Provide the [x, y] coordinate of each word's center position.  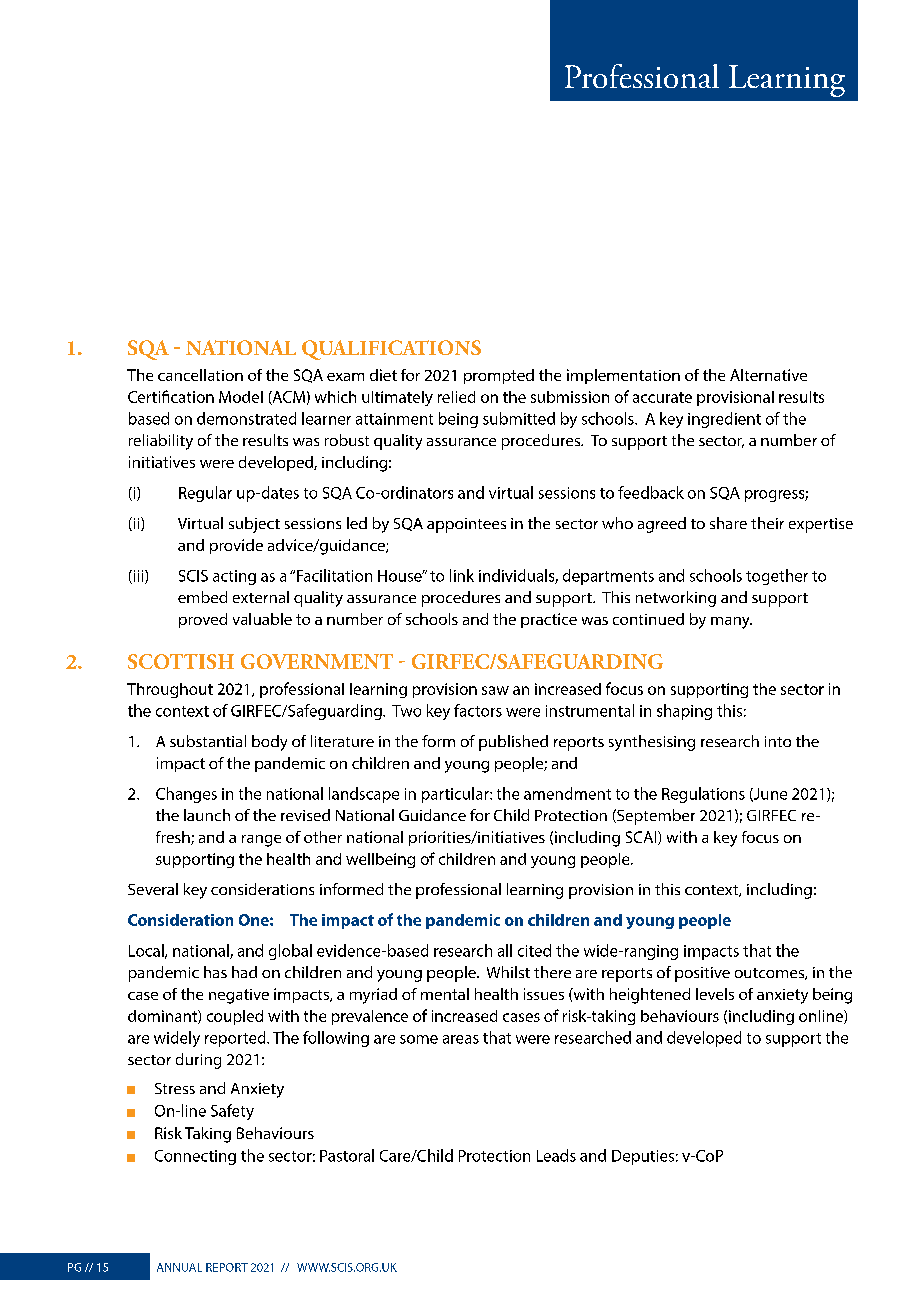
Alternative [768, 375]
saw [495, 690]
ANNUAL [179, 1267]
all [505, 950]
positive [702, 974]
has [215, 972]
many [731, 623]
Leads [556, 1155]
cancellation [200, 375]
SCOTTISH [181, 661]
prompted [499, 376]
